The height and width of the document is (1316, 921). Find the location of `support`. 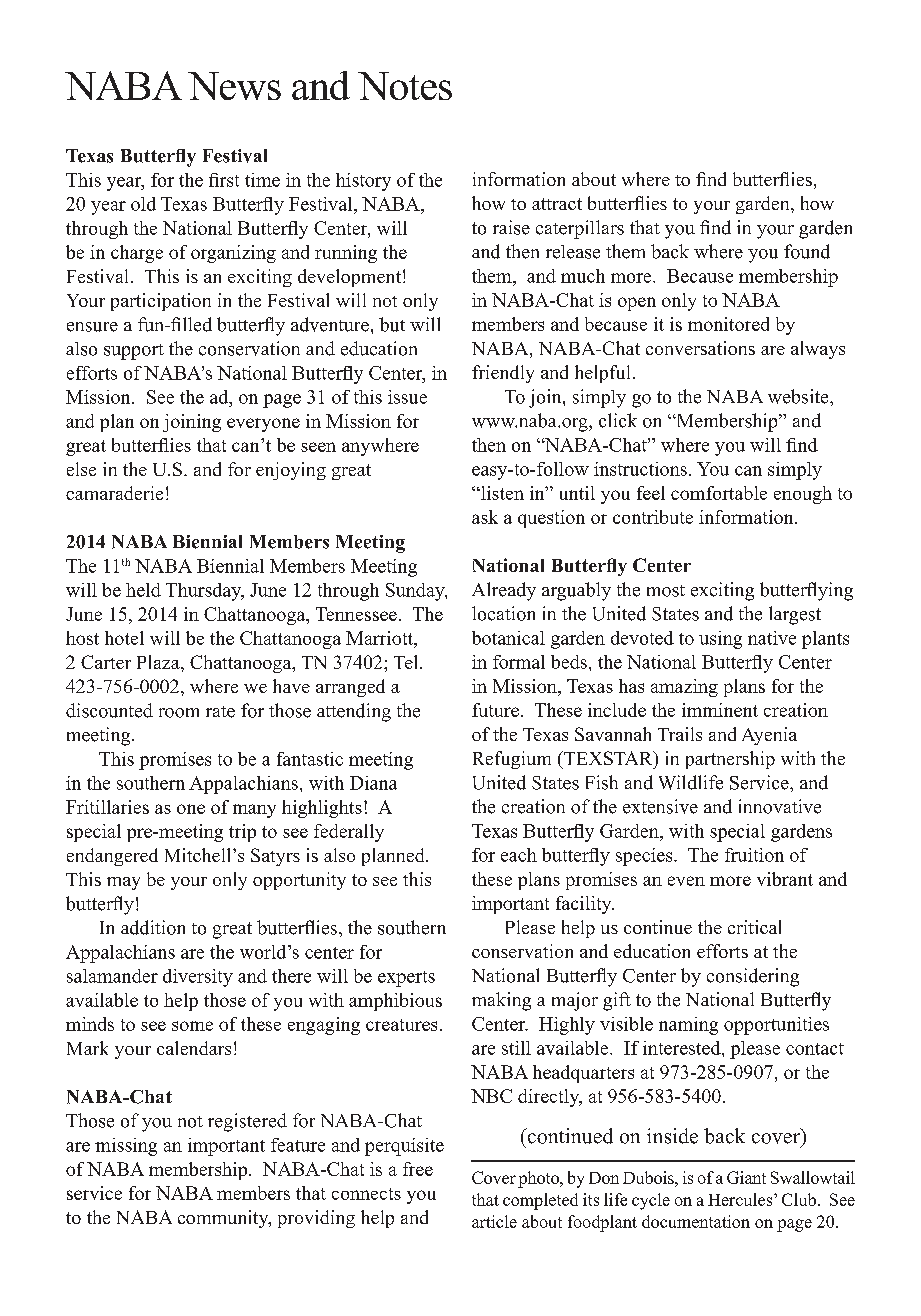

support is located at coordinates (134, 352).
